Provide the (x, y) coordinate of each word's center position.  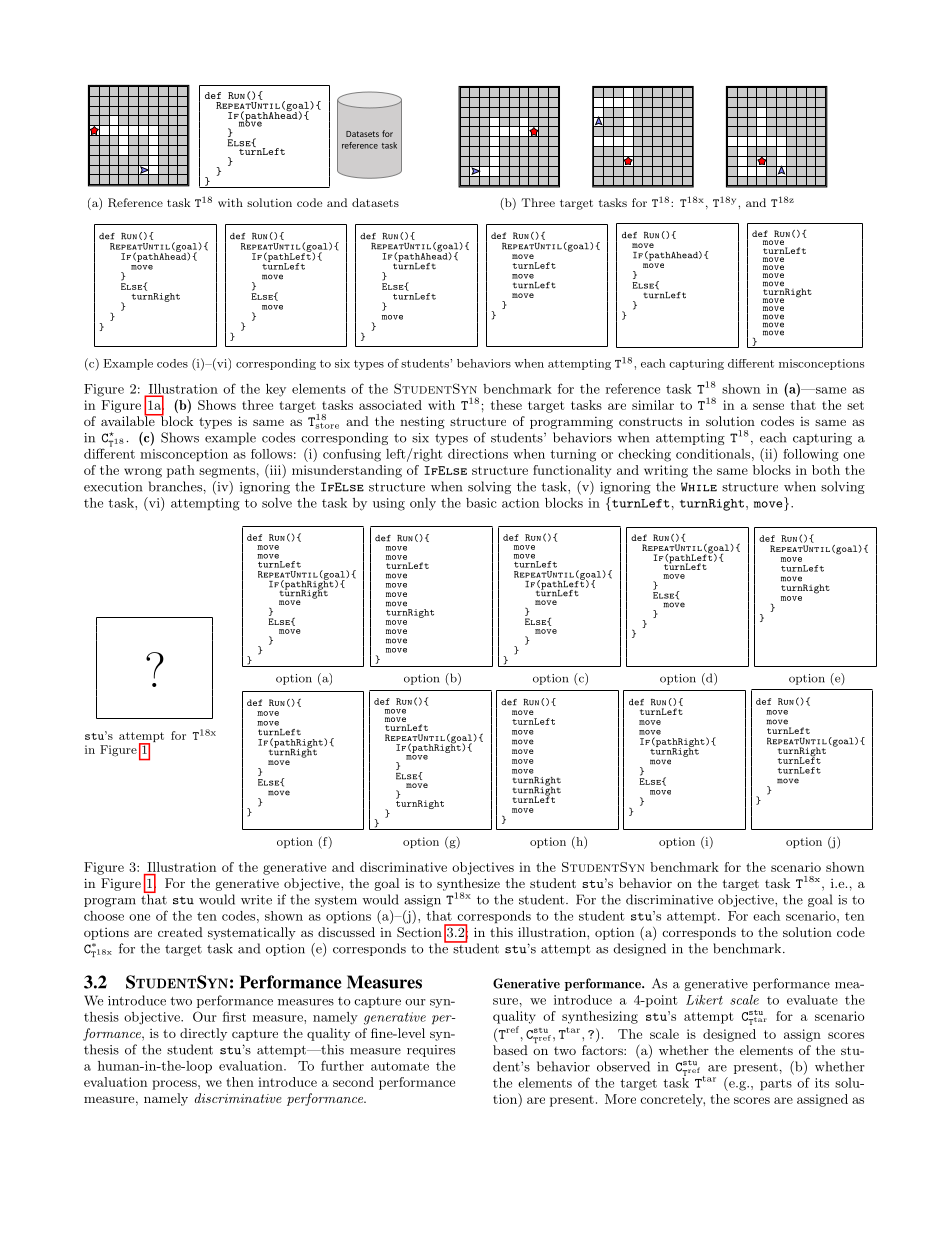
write (256, 900)
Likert (704, 1000)
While (699, 487)
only (423, 504)
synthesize (468, 885)
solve (277, 503)
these (506, 405)
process (175, 1085)
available (129, 420)
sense (768, 406)
